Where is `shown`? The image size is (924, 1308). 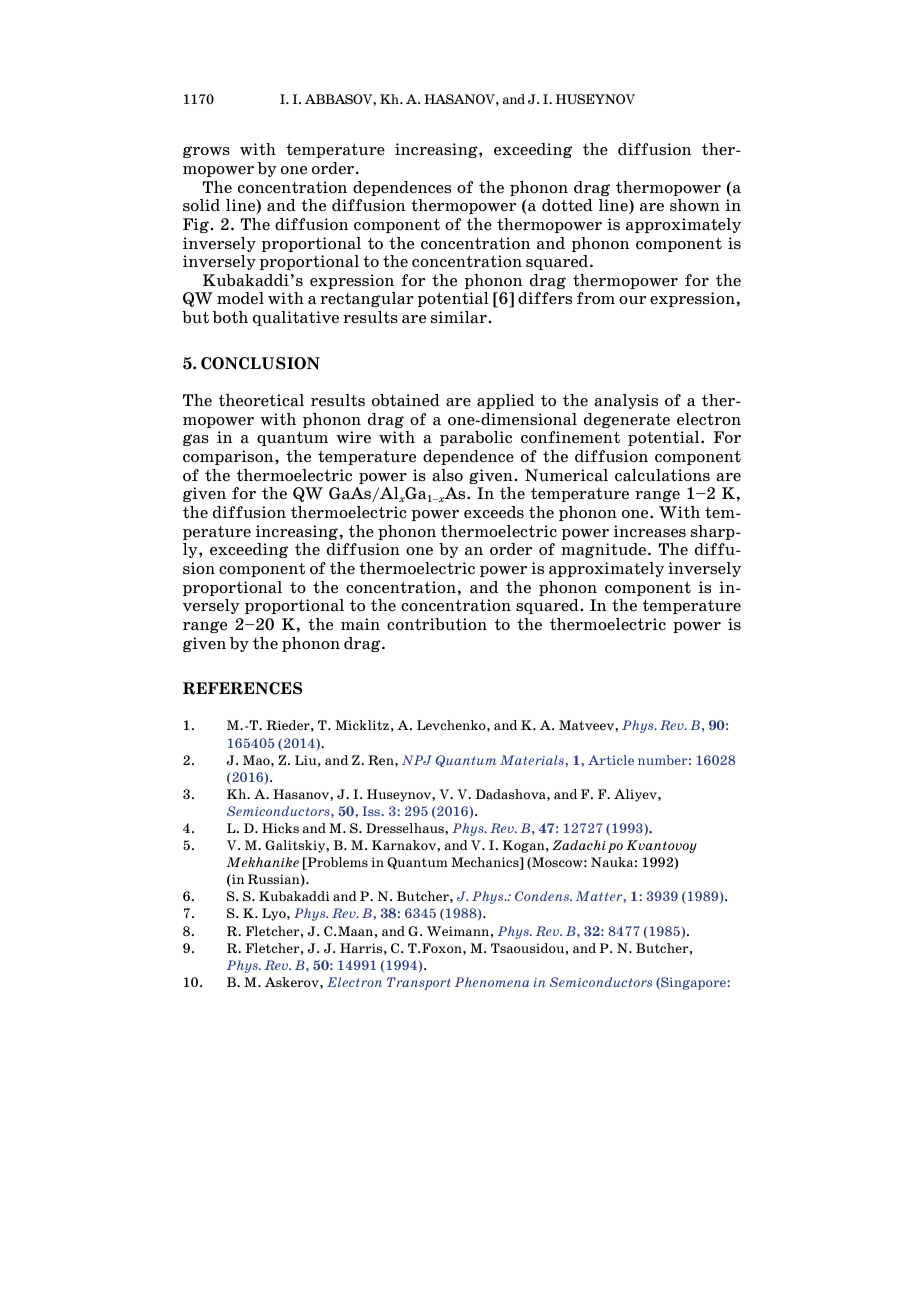
shown is located at coordinates (695, 205).
